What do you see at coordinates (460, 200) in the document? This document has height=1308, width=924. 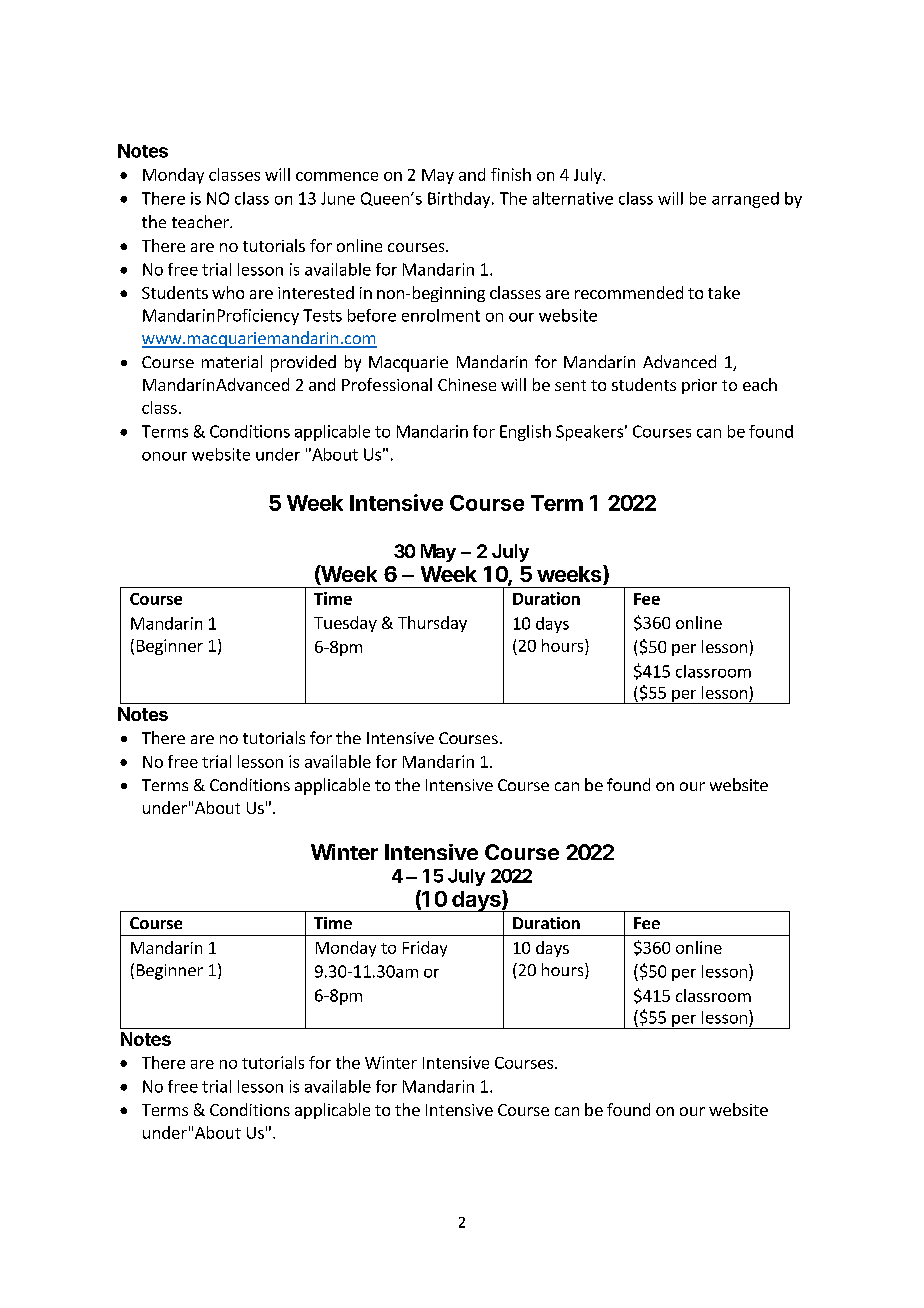 I see `Birthday` at bounding box center [460, 200].
